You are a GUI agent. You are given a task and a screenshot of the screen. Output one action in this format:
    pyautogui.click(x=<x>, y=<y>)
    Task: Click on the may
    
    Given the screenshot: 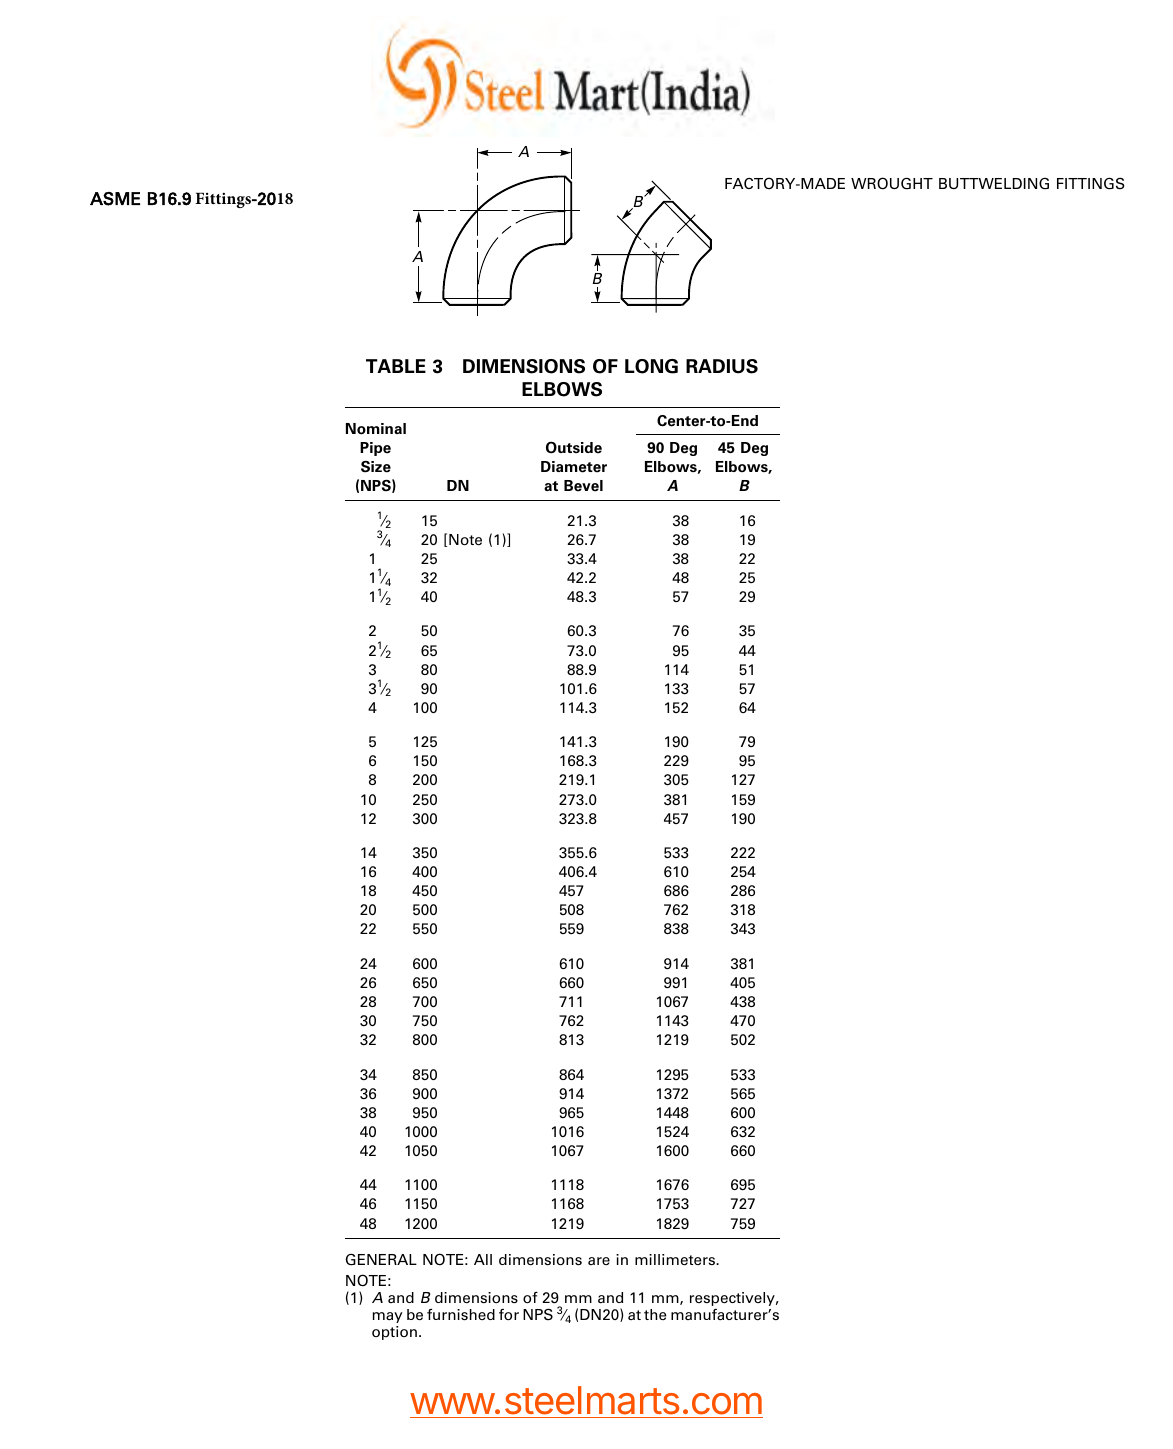 What is the action you would take?
    pyautogui.click(x=388, y=1317)
